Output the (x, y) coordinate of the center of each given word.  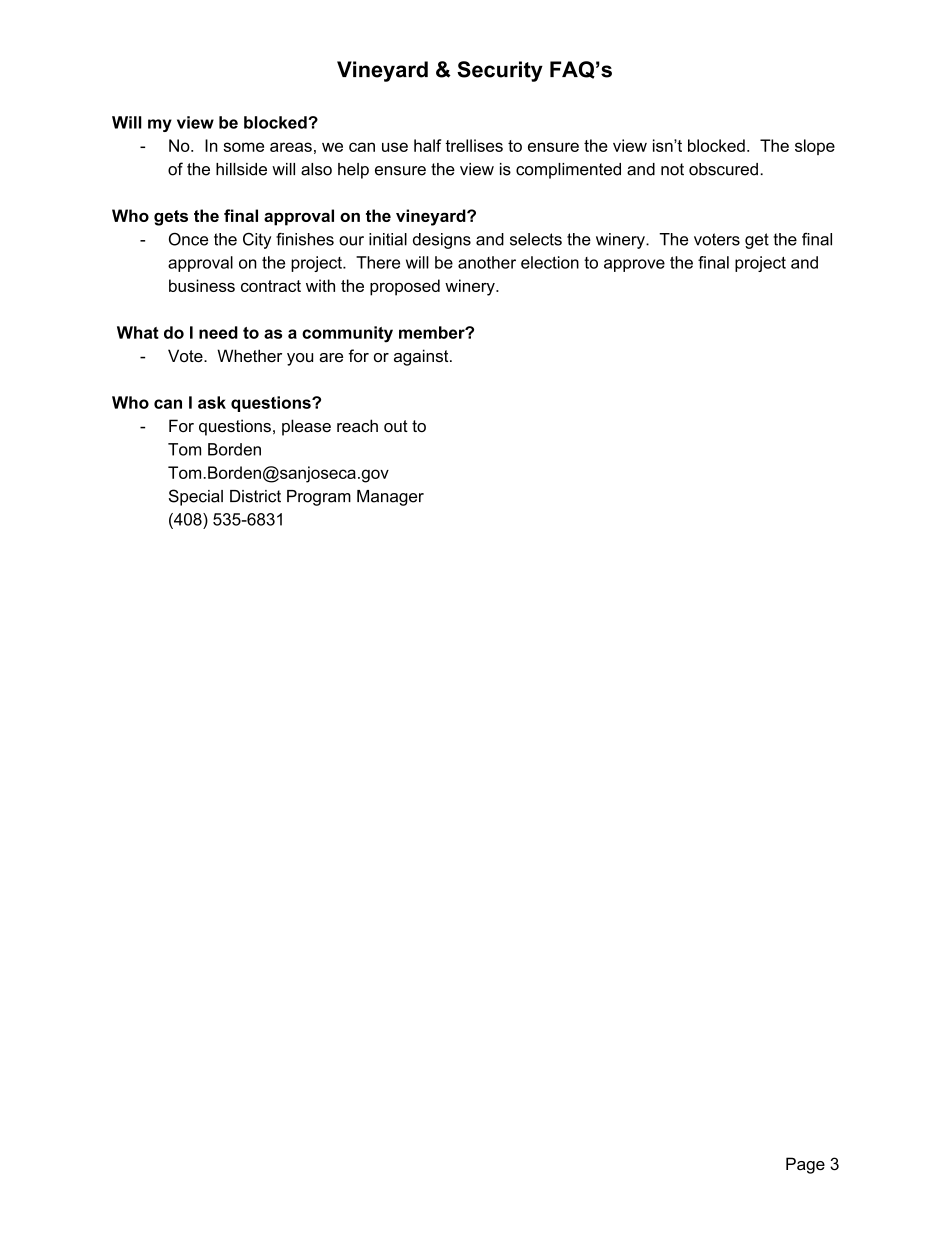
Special (196, 497)
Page (805, 1165)
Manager (390, 498)
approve (634, 265)
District (255, 496)
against (422, 357)
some (243, 147)
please (306, 427)
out (396, 426)
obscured (723, 169)
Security (500, 71)
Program (319, 498)
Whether (249, 355)
